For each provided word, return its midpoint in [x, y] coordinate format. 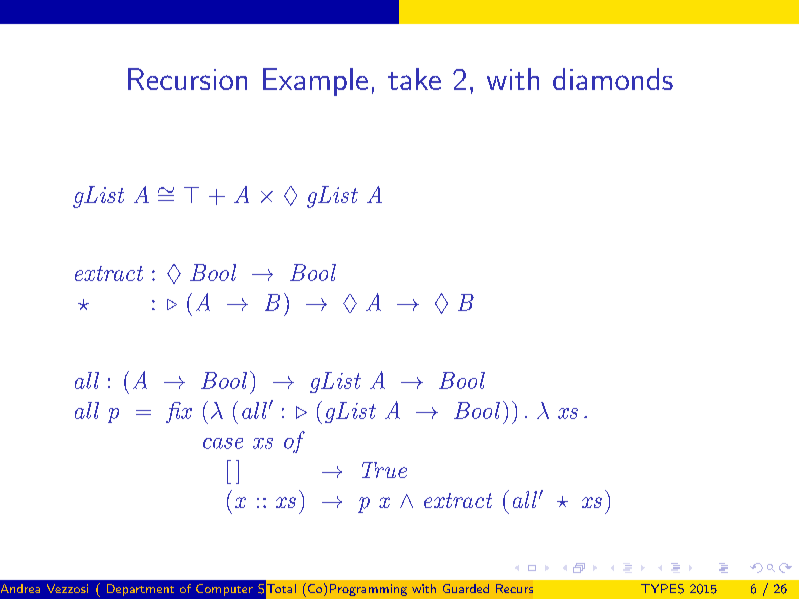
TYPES [662, 589]
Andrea [20, 588]
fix [179, 412]
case [223, 443]
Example [315, 82]
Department [140, 590]
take [414, 79]
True [384, 470]
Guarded [466, 588]
